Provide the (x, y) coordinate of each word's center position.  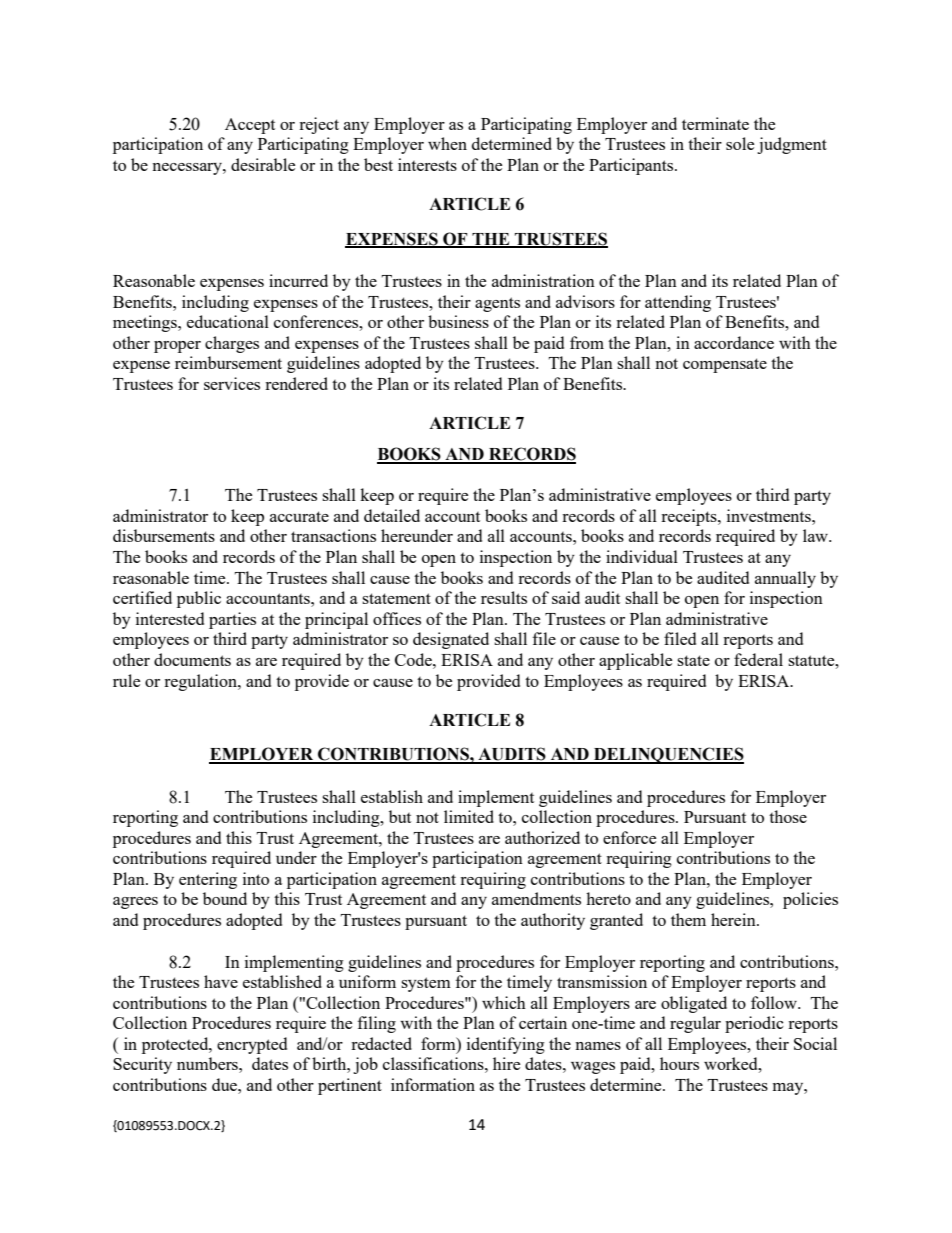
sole (740, 143)
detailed (392, 515)
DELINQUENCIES (668, 755)
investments (770, 515)
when (447, 143)
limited (469, 816)
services (232, 383)
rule (126, 680)
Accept (250, 126)
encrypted (252, 1045)
